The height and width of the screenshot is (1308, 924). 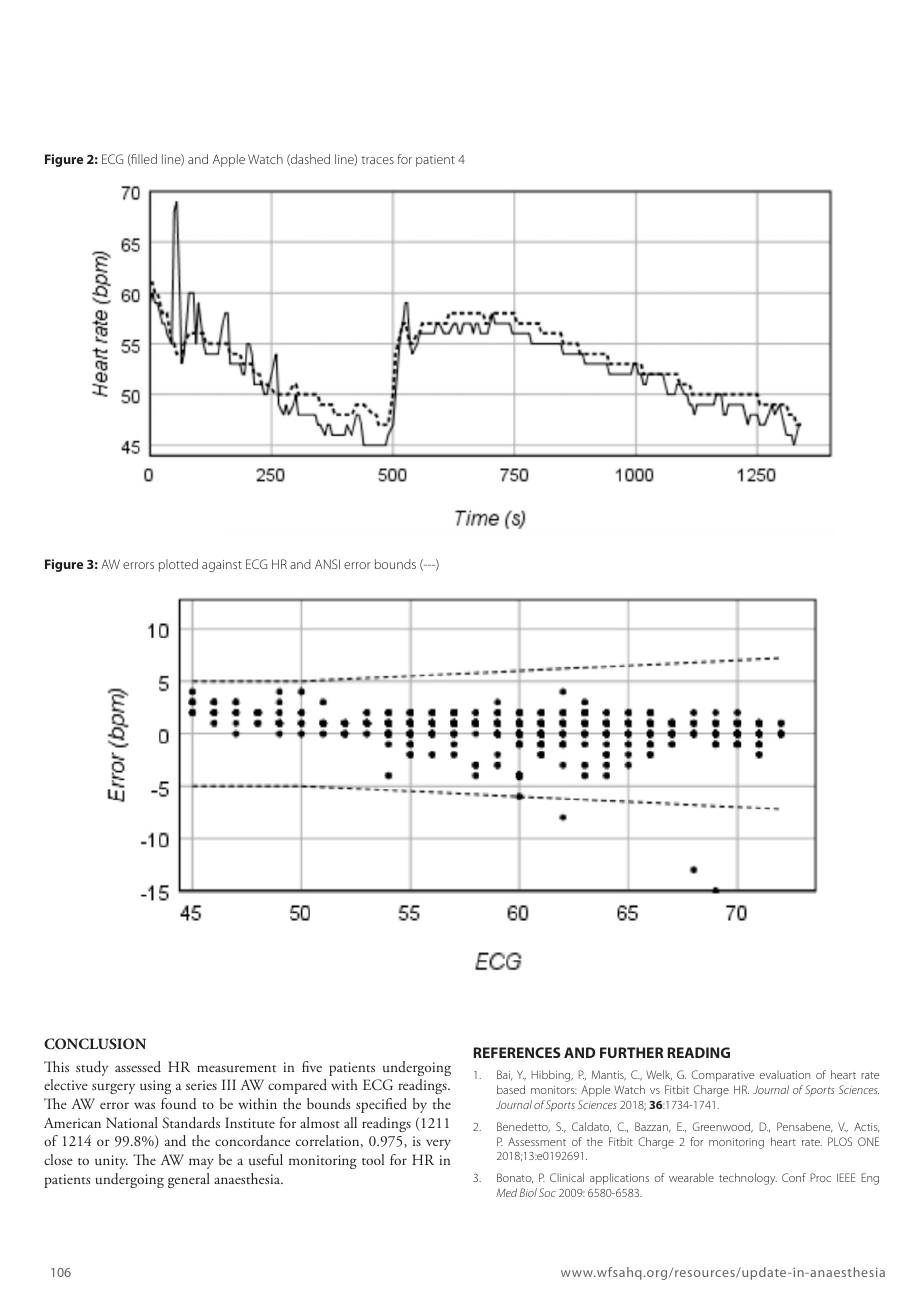 I want to click on plotted, so click(x=178, y=565).
